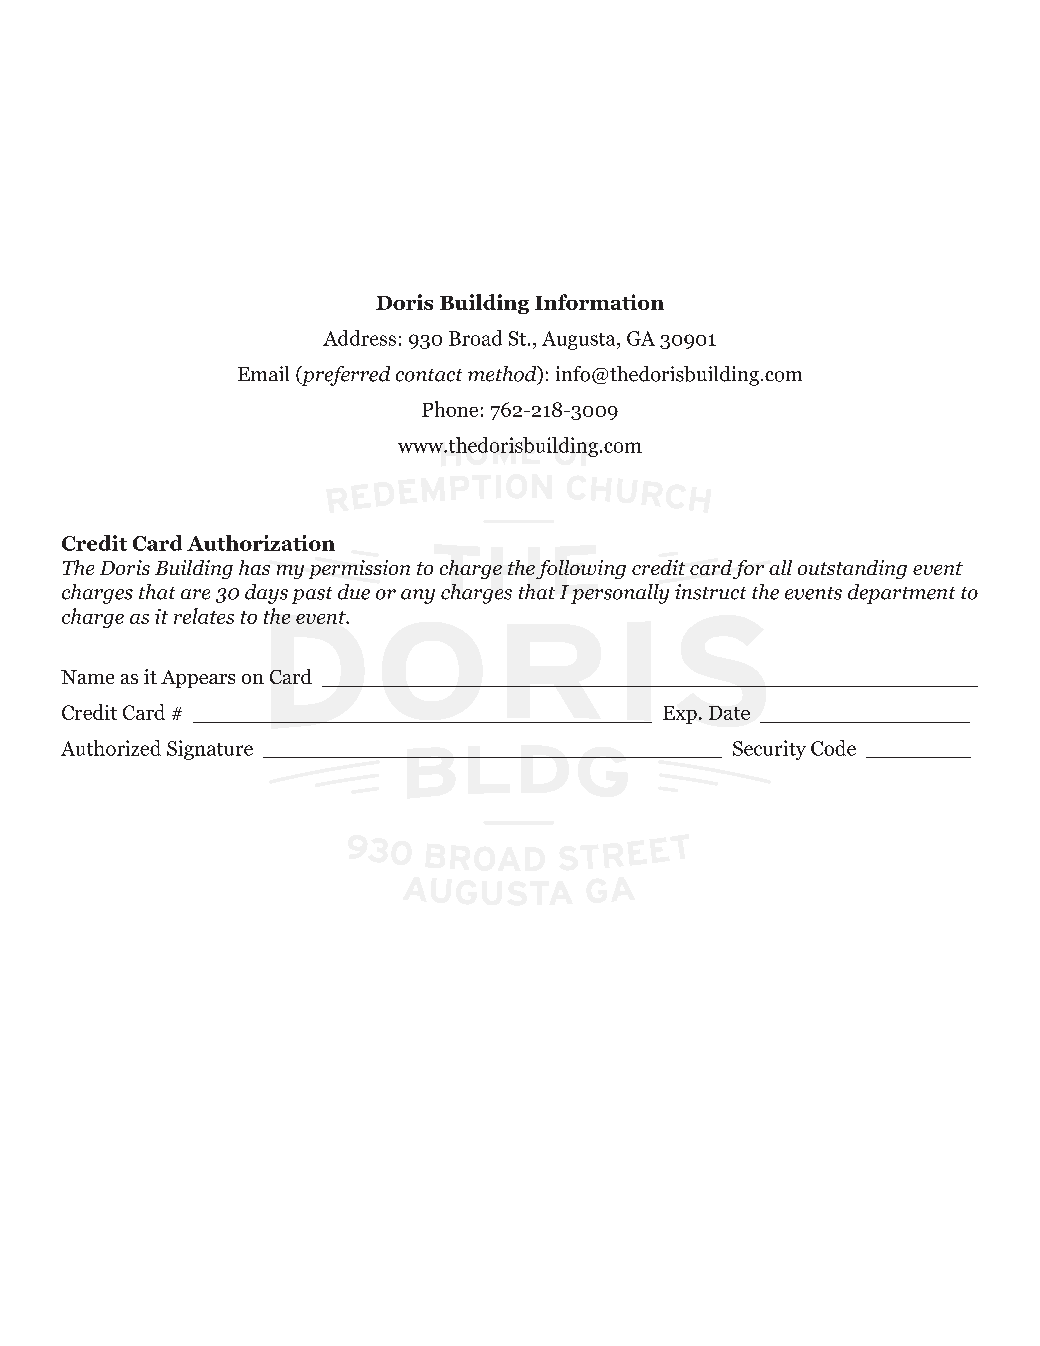  I want to click on Date, so click(729, 713).
